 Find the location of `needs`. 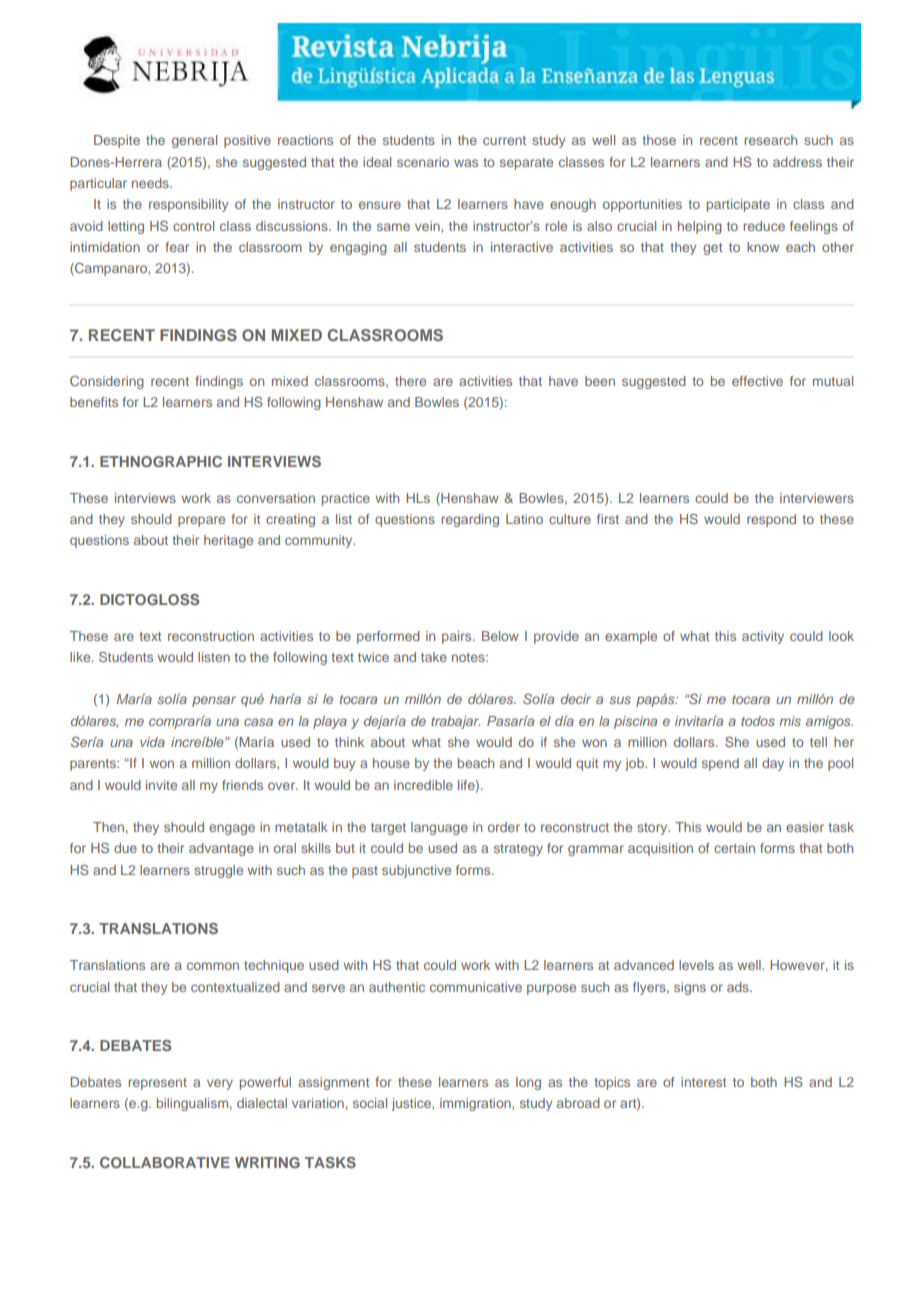

needs is located at coordinates (151, 183).
